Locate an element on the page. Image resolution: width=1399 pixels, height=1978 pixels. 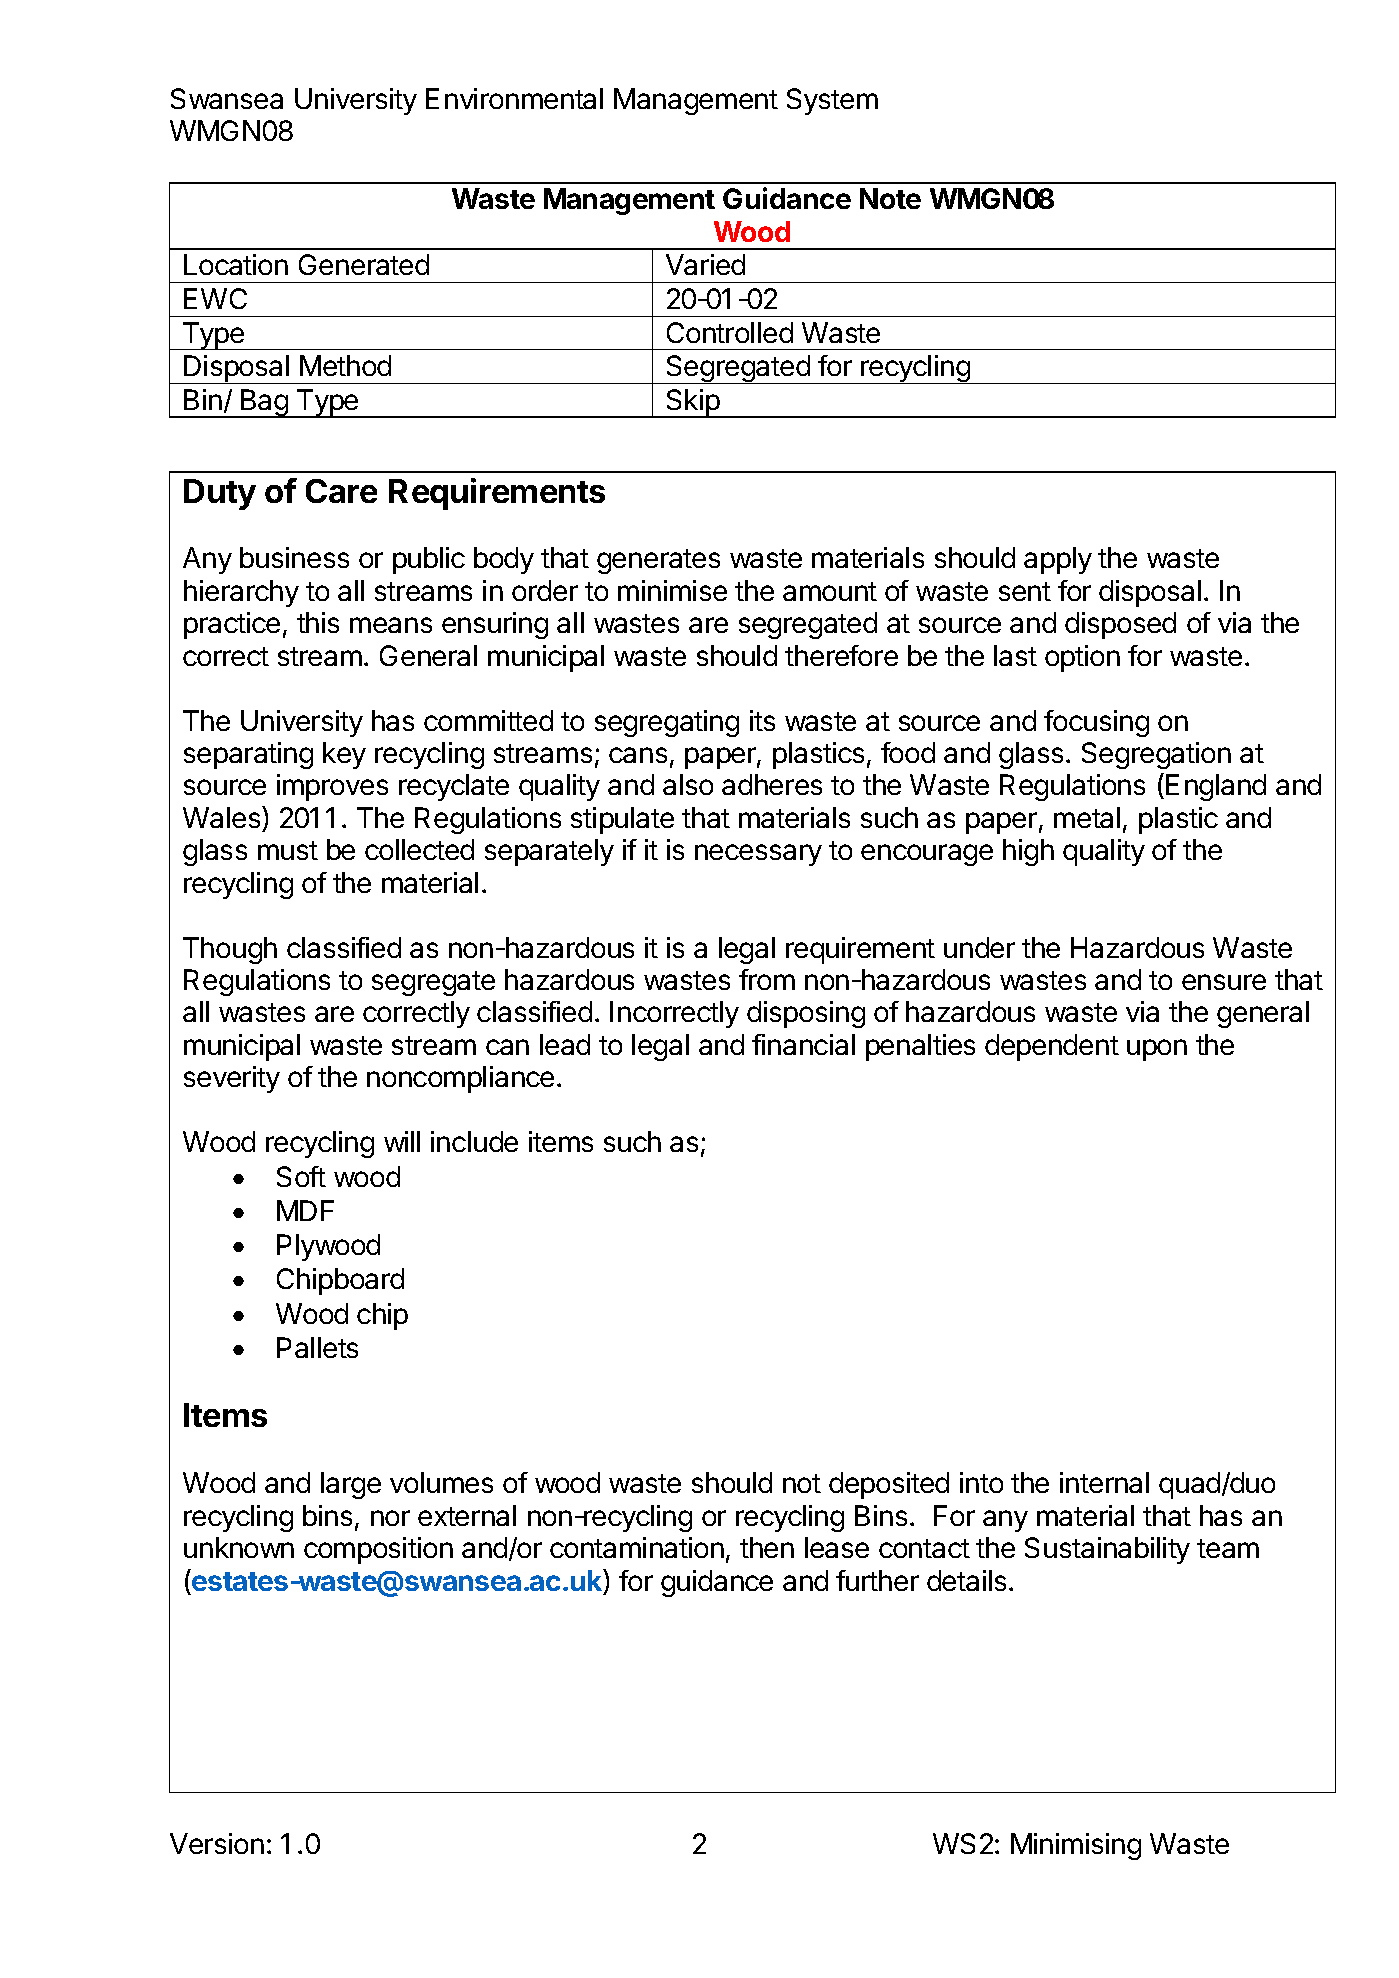
Version is located at coordinates (217, 1843).
